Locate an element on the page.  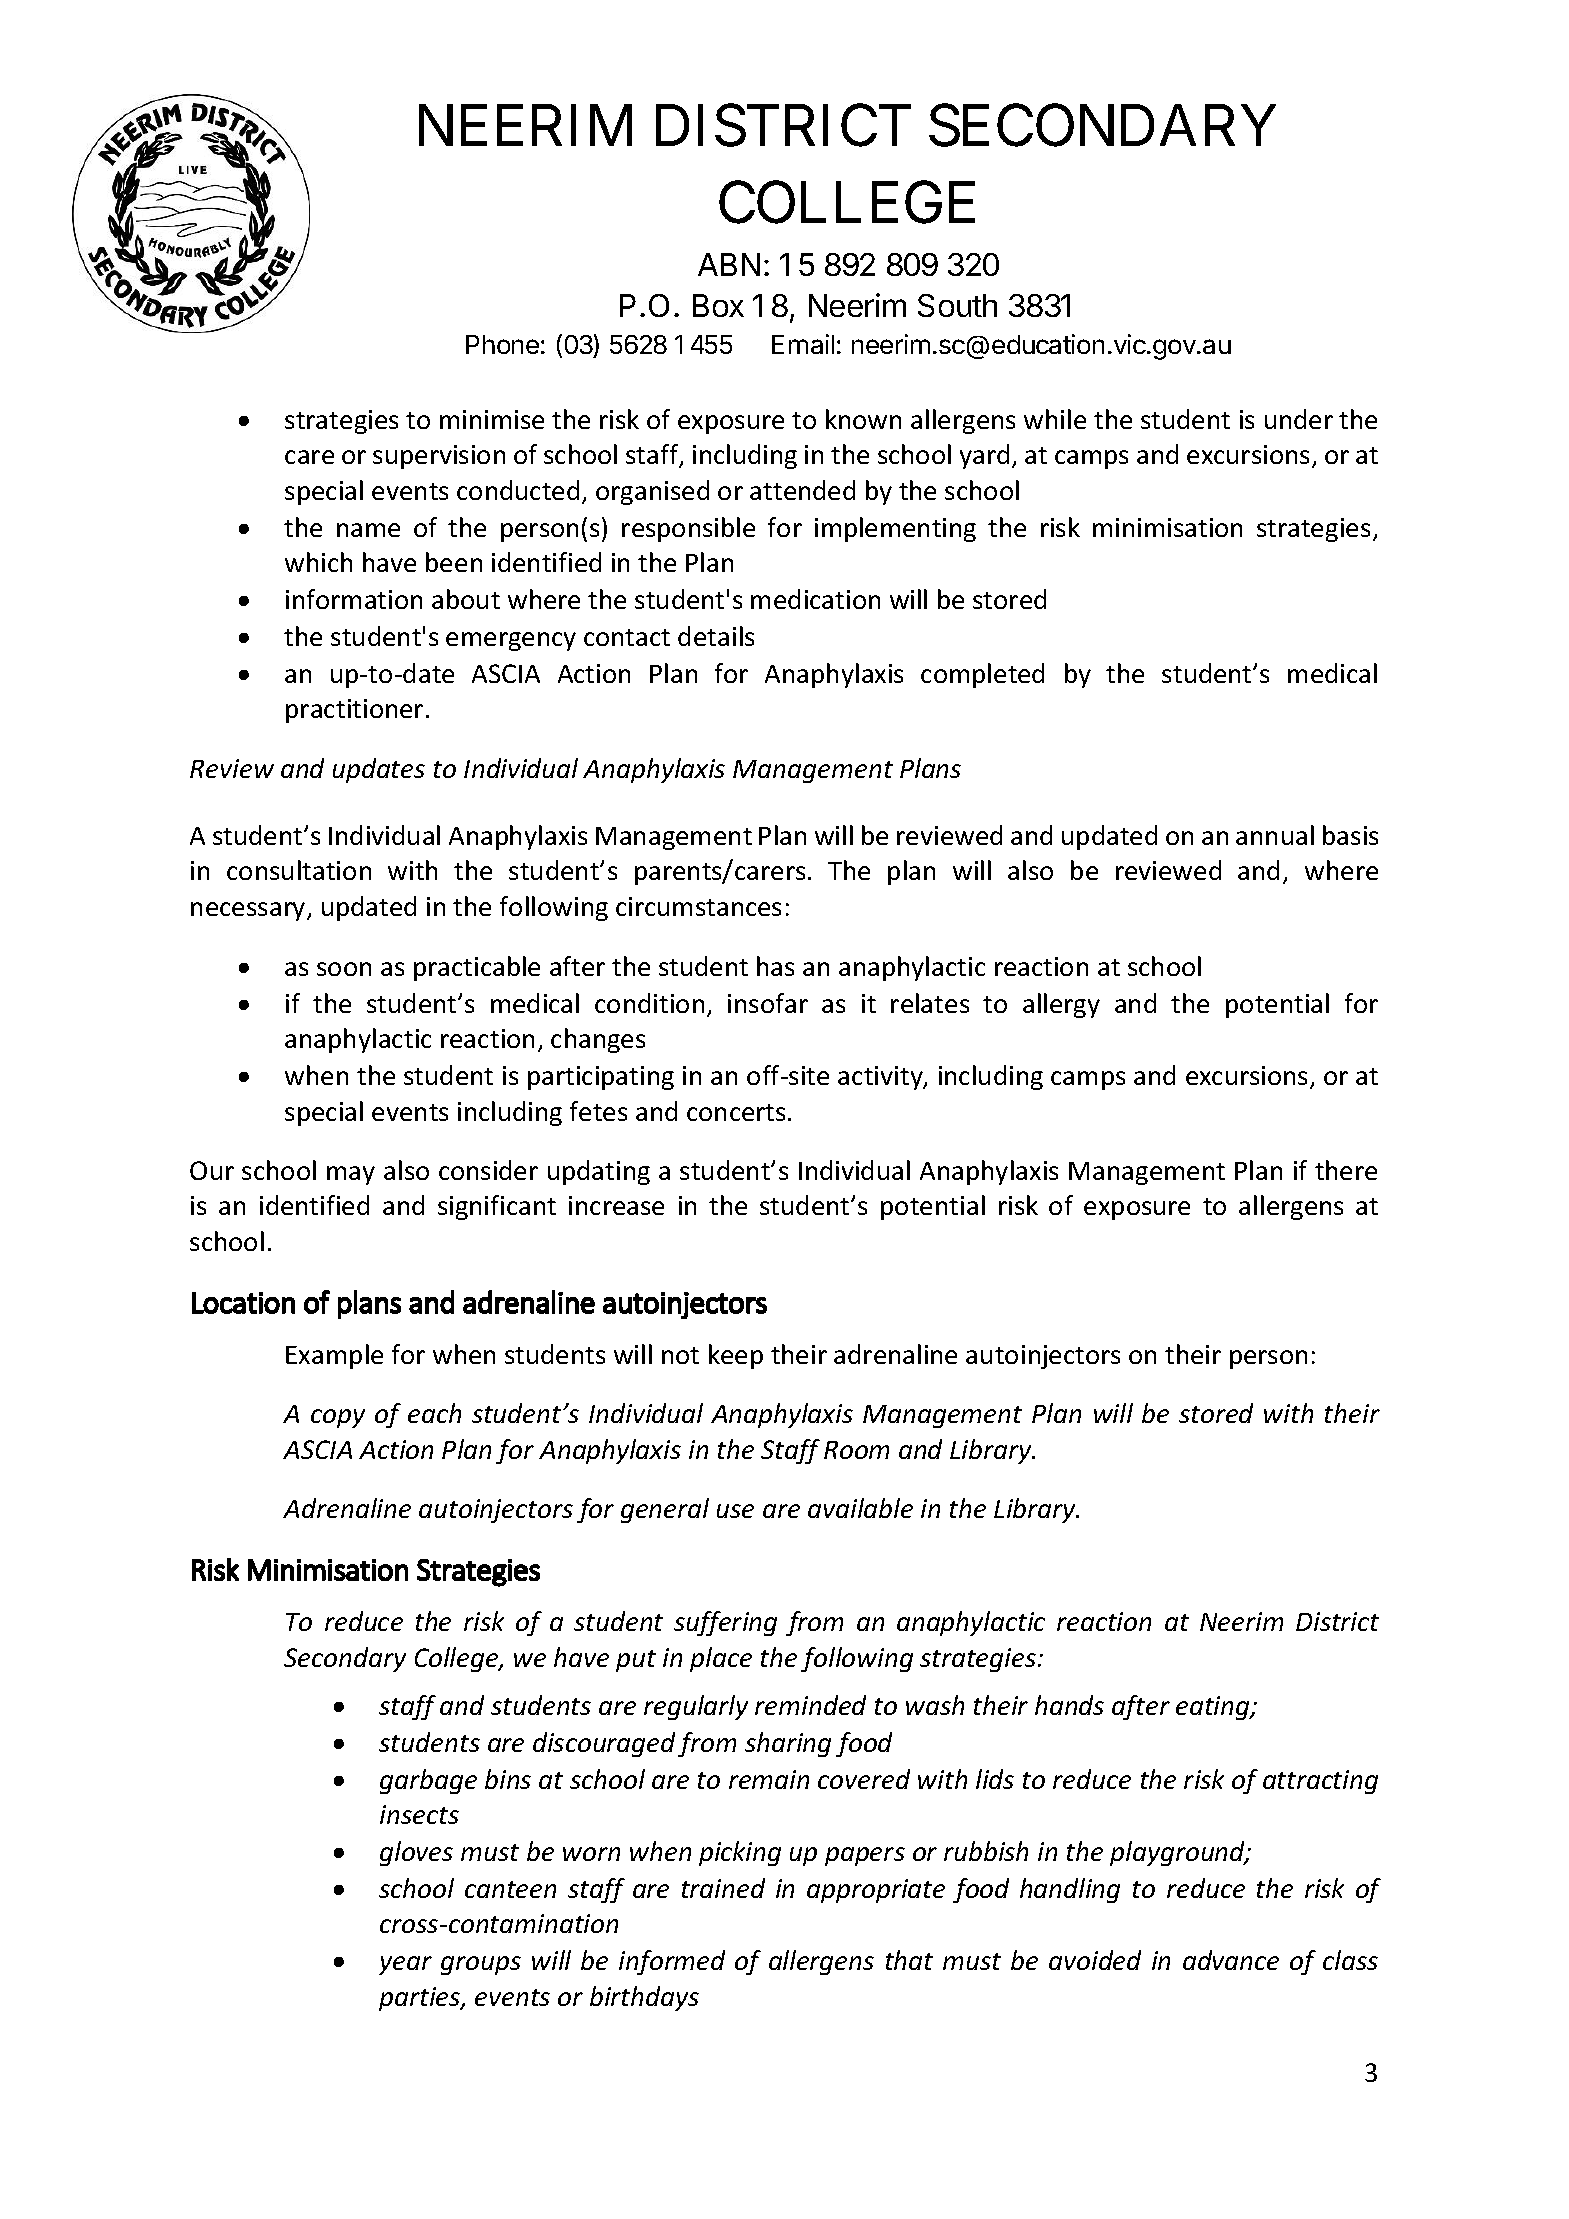
consultation is located at coordinates (299, 870).
